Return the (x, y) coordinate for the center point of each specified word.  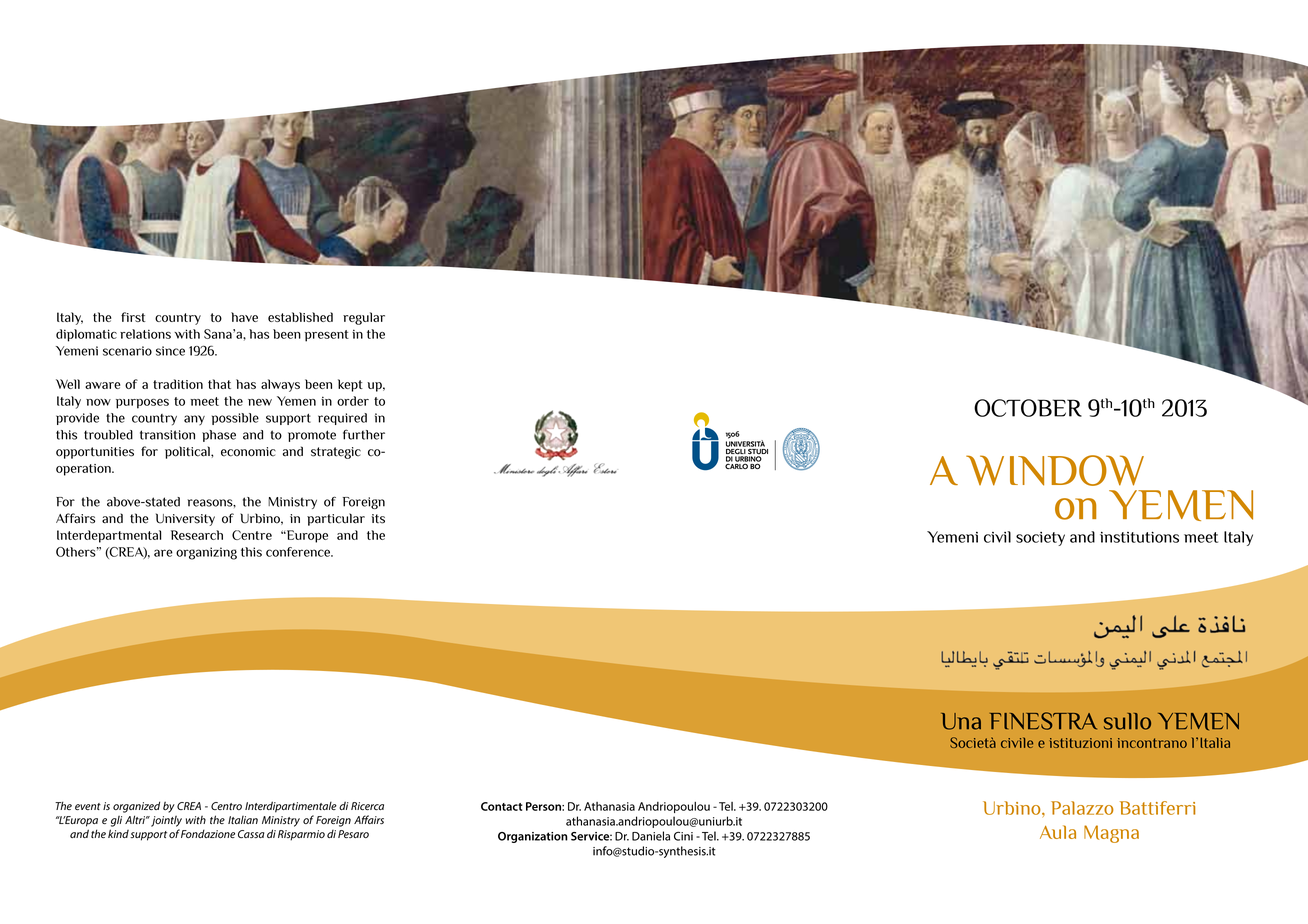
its (378, 519)
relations (145, 334)
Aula (1058, 832)
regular (364, 318)
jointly (166, 821)
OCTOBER (1028, 408)
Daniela (651, 836)
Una (961, 721)
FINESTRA (1043, 721)
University (185, 519)
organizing (206, 553)
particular (336, 519)
